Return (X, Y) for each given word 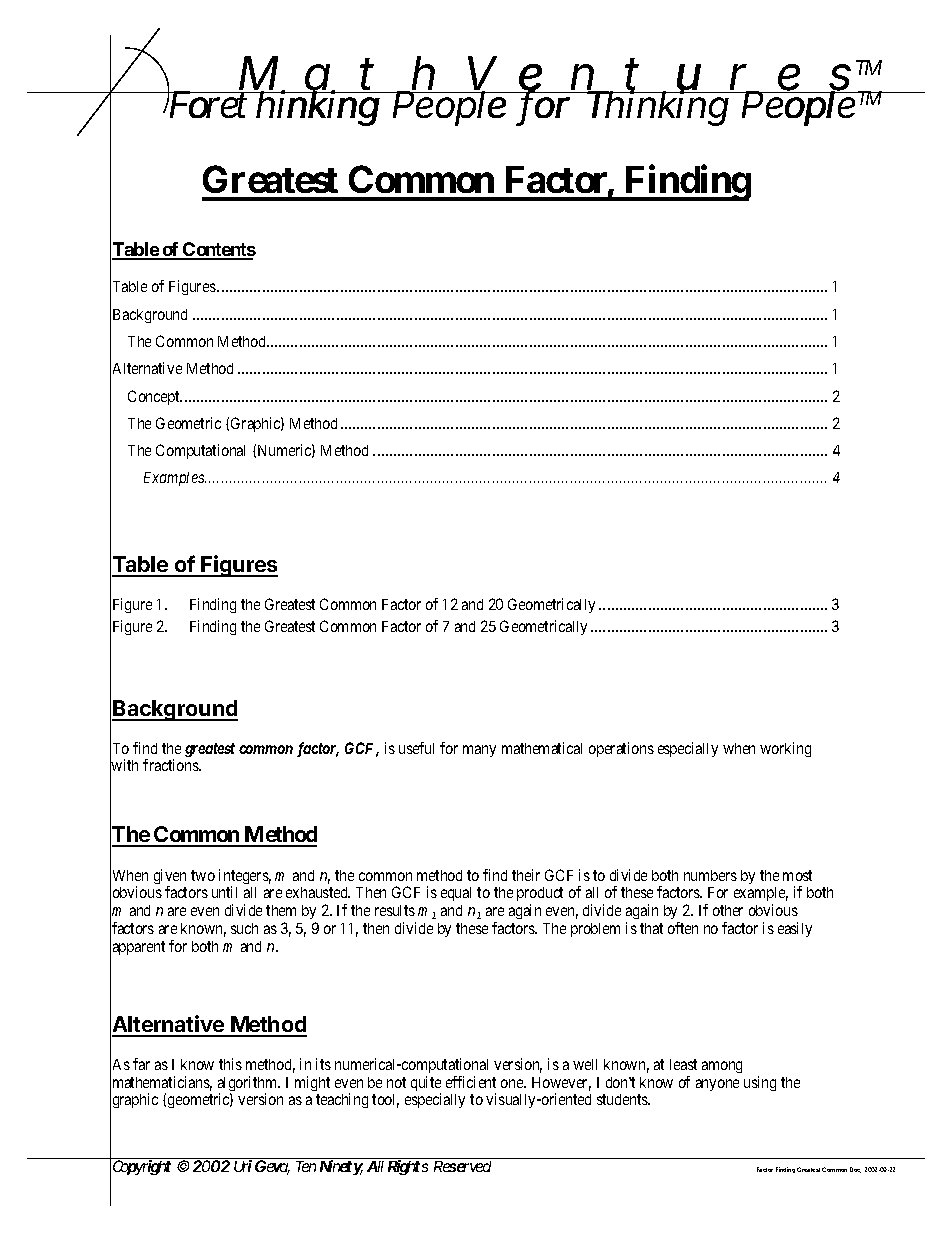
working (785, 749)
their (526, 875)
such (244, 928)
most (797, 875)
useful (416, 748)
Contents (218, 250)
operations (621, 749)
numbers (710, 875)
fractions (171, 765)
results (395, 910)
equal (456, 894)
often (683, 928)
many (479, 751)
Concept (155, 397)
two (203, 875)
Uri (242, 1165)
